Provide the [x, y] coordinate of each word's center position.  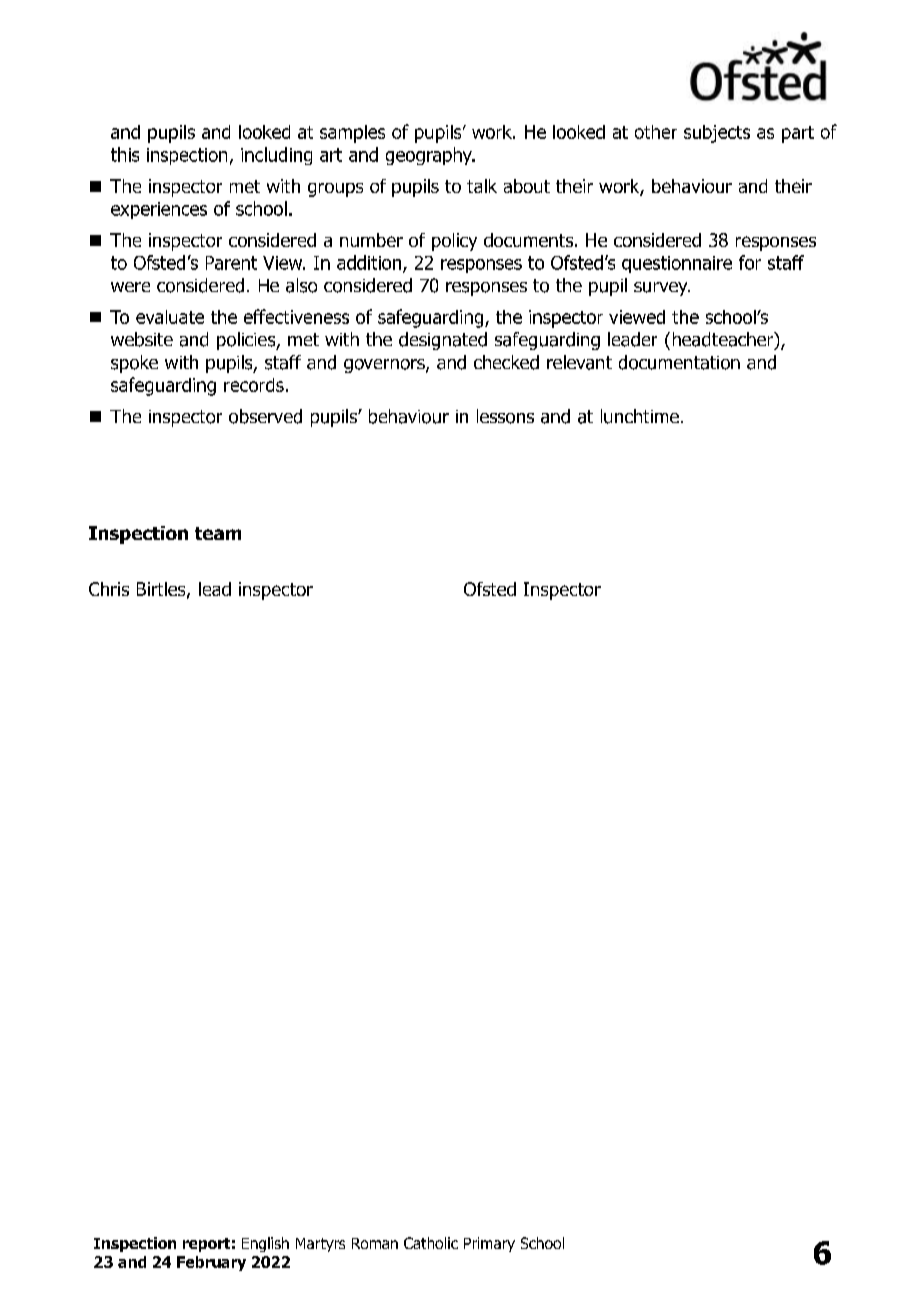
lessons [505, 416]
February [211, 1263]
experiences [159, 210]
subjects [717, 134]
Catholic [431, 1243]
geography [430, 156]
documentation [679, 362]
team [218, 533]
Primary [489, 1244]
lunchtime [640, 416]
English [265, 1244]
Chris [109, 589]
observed [265, 416]
